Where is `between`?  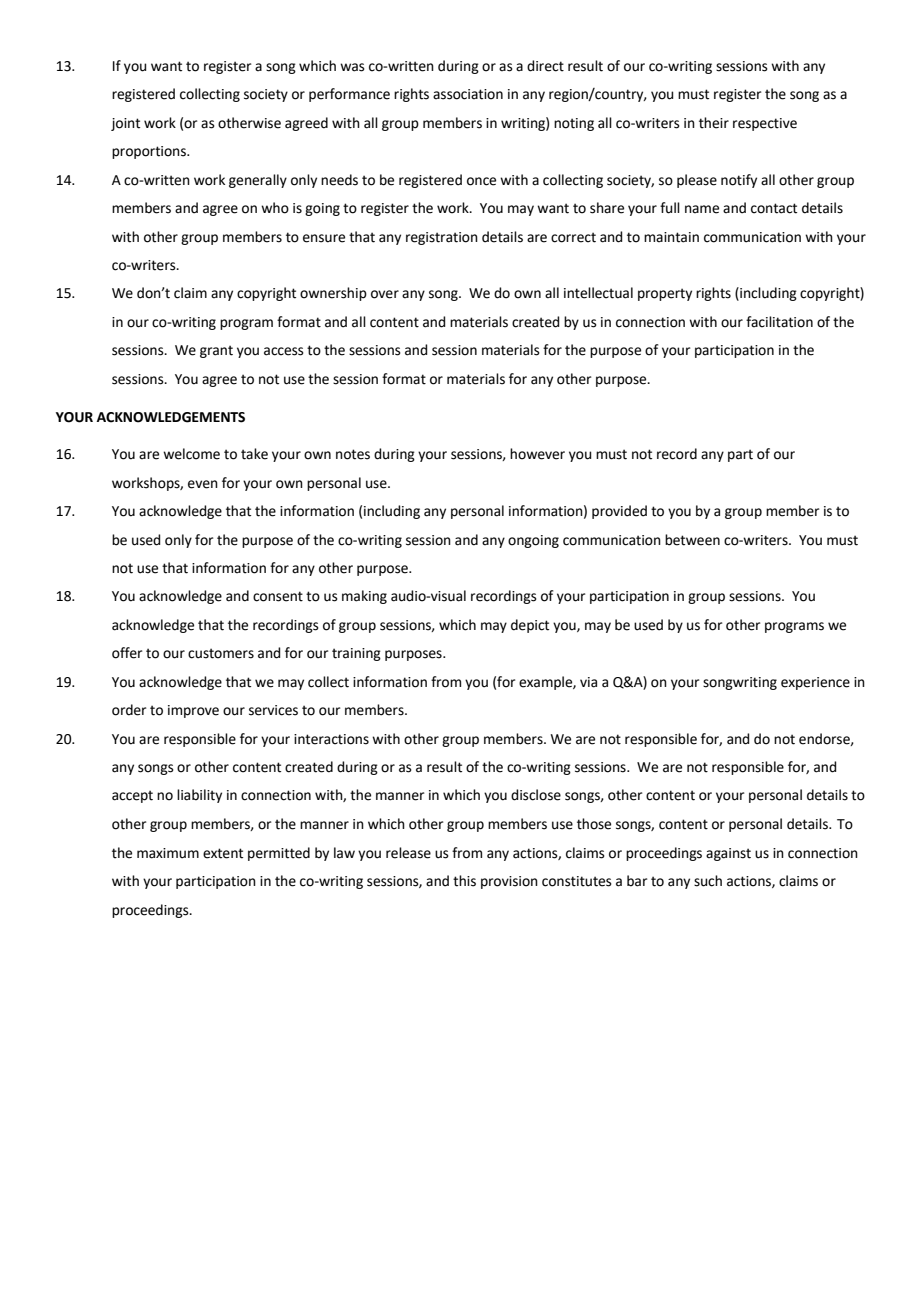
between is located at coordinates (692, 540).
